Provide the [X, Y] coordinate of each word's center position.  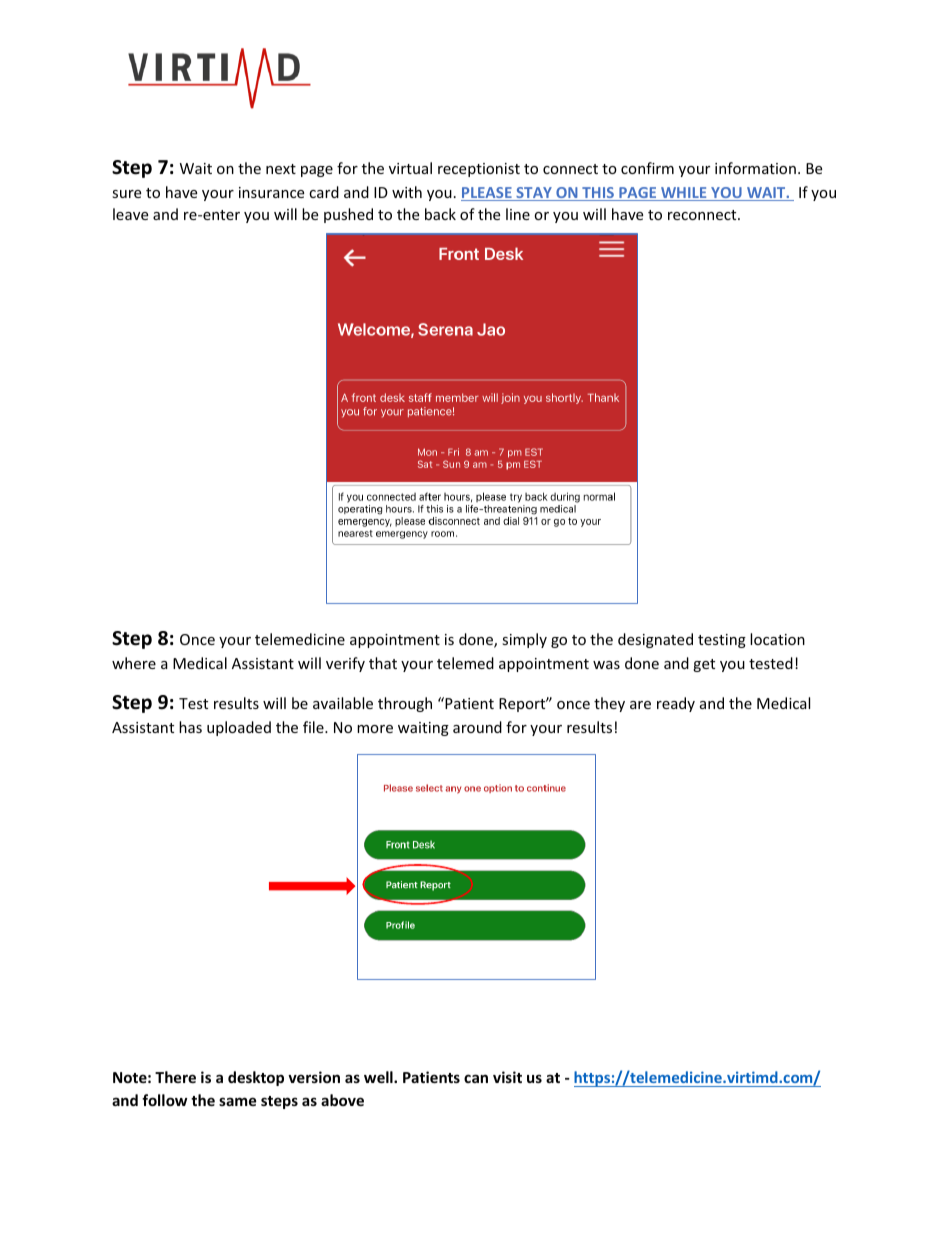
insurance [271, 192]
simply [524, 640]
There [175, 1077]
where [134, 663]
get [704, 665]
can [476, 1078]
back [440, 214]
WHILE [684, 194]
